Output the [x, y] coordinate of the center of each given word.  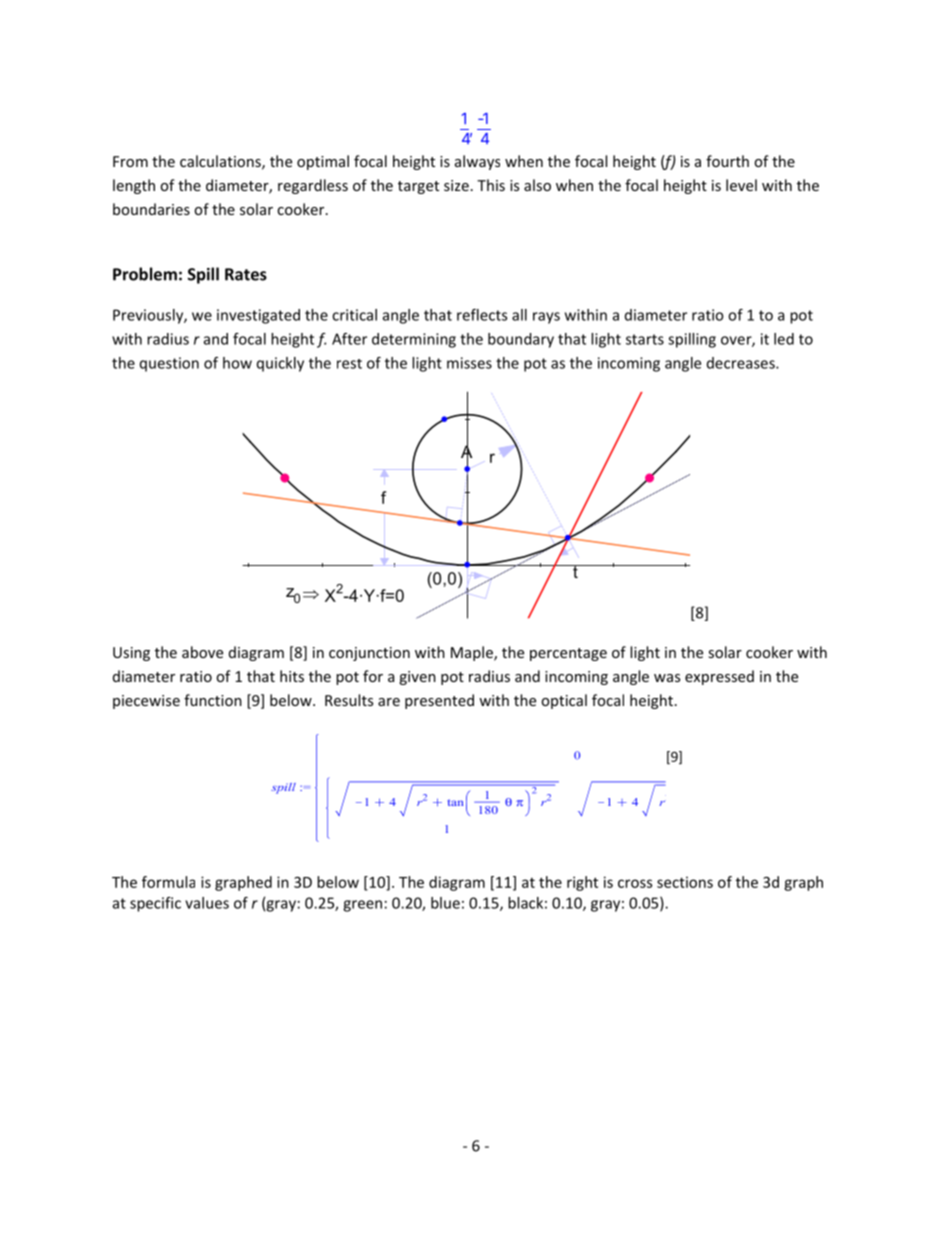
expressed [719, 677]
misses [469, 363]
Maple [473, 653]
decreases [742, 363]
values [207, 903]
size [456, 185]
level [741, 185]
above [202, 652]
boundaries [151, 209]
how [237, 363]
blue [445, 903]
